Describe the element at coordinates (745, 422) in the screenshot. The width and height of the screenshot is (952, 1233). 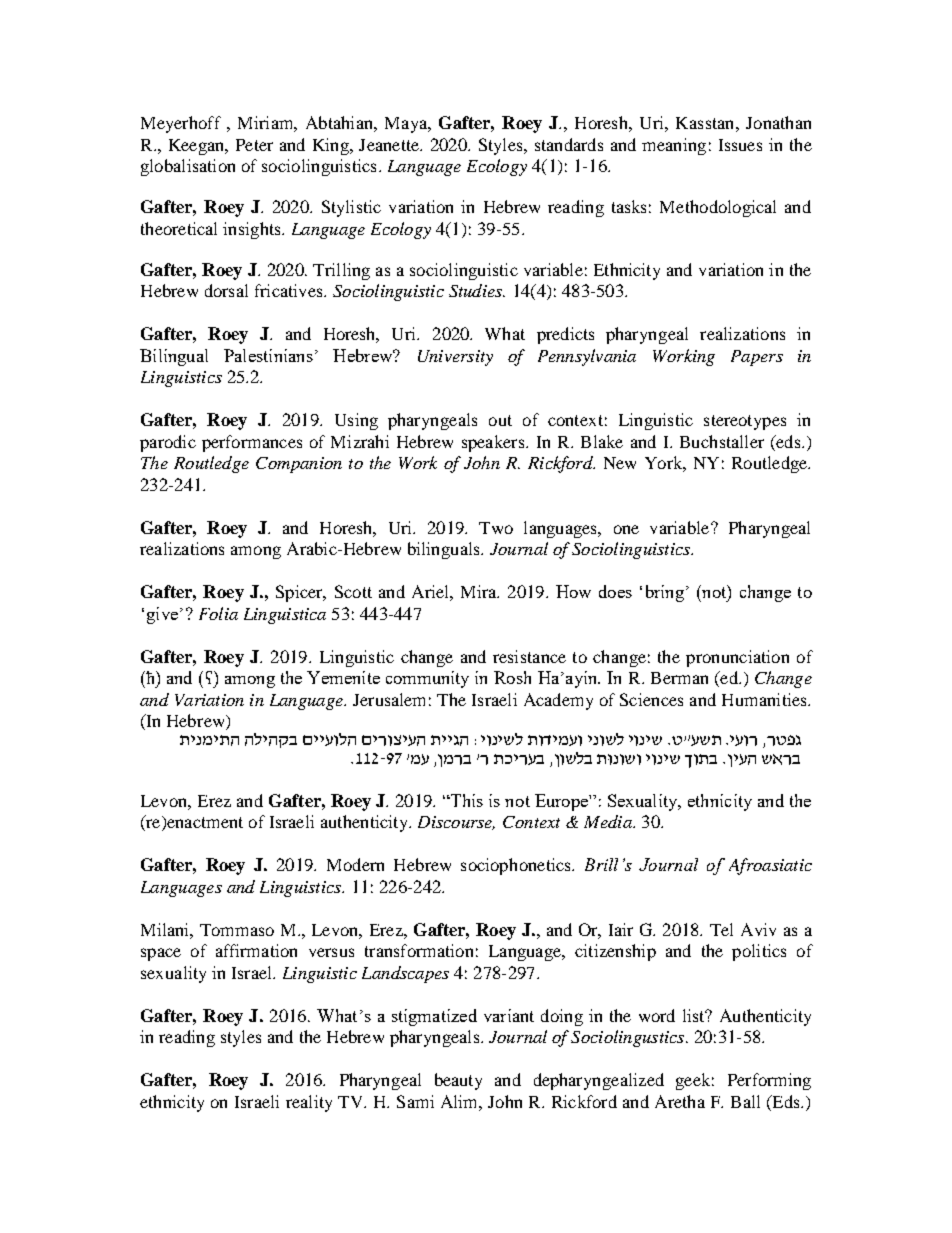
I see `stereotypes` at that location.
